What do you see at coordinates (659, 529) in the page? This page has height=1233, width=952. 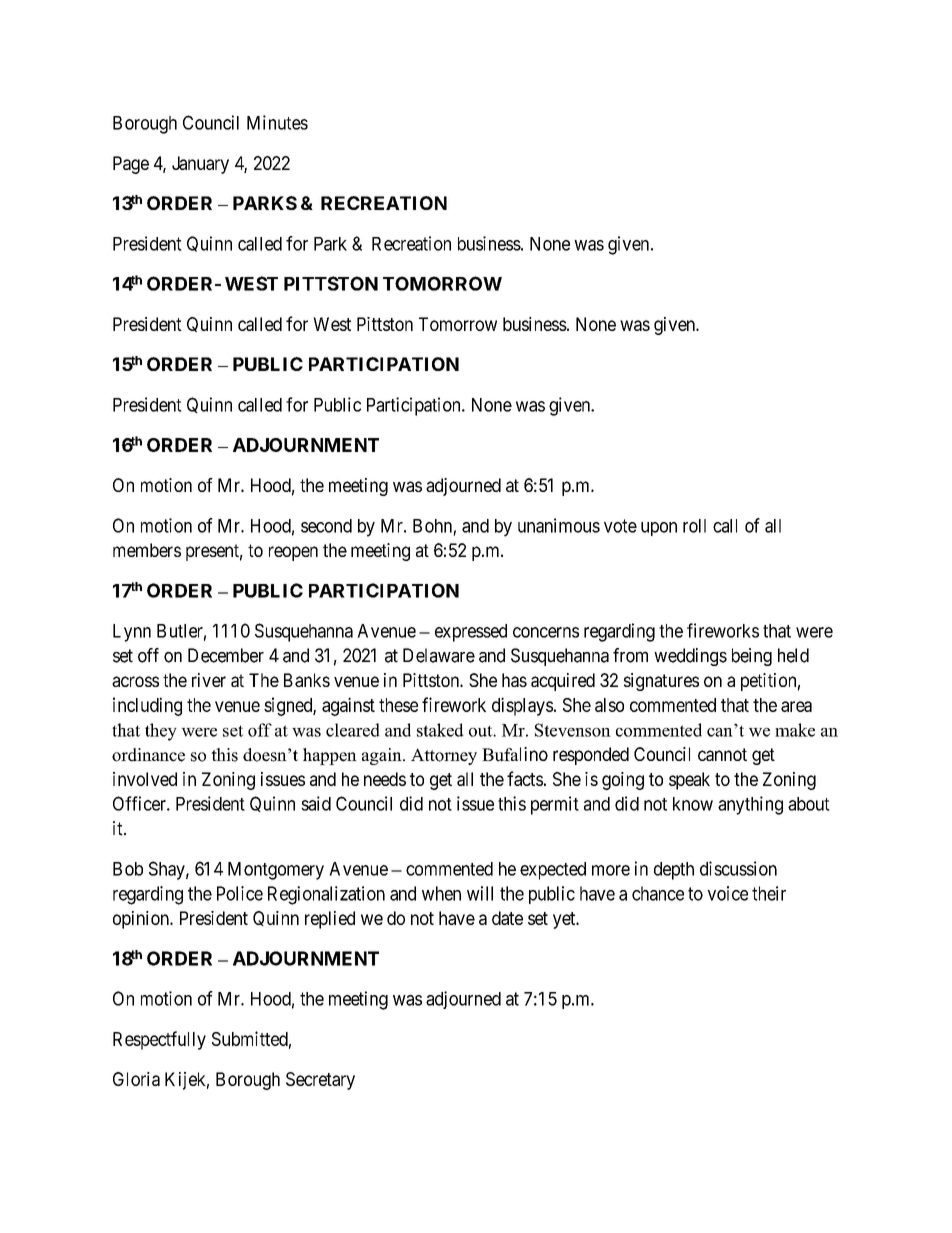 I see `upon` at bounding box center [659, 529].
